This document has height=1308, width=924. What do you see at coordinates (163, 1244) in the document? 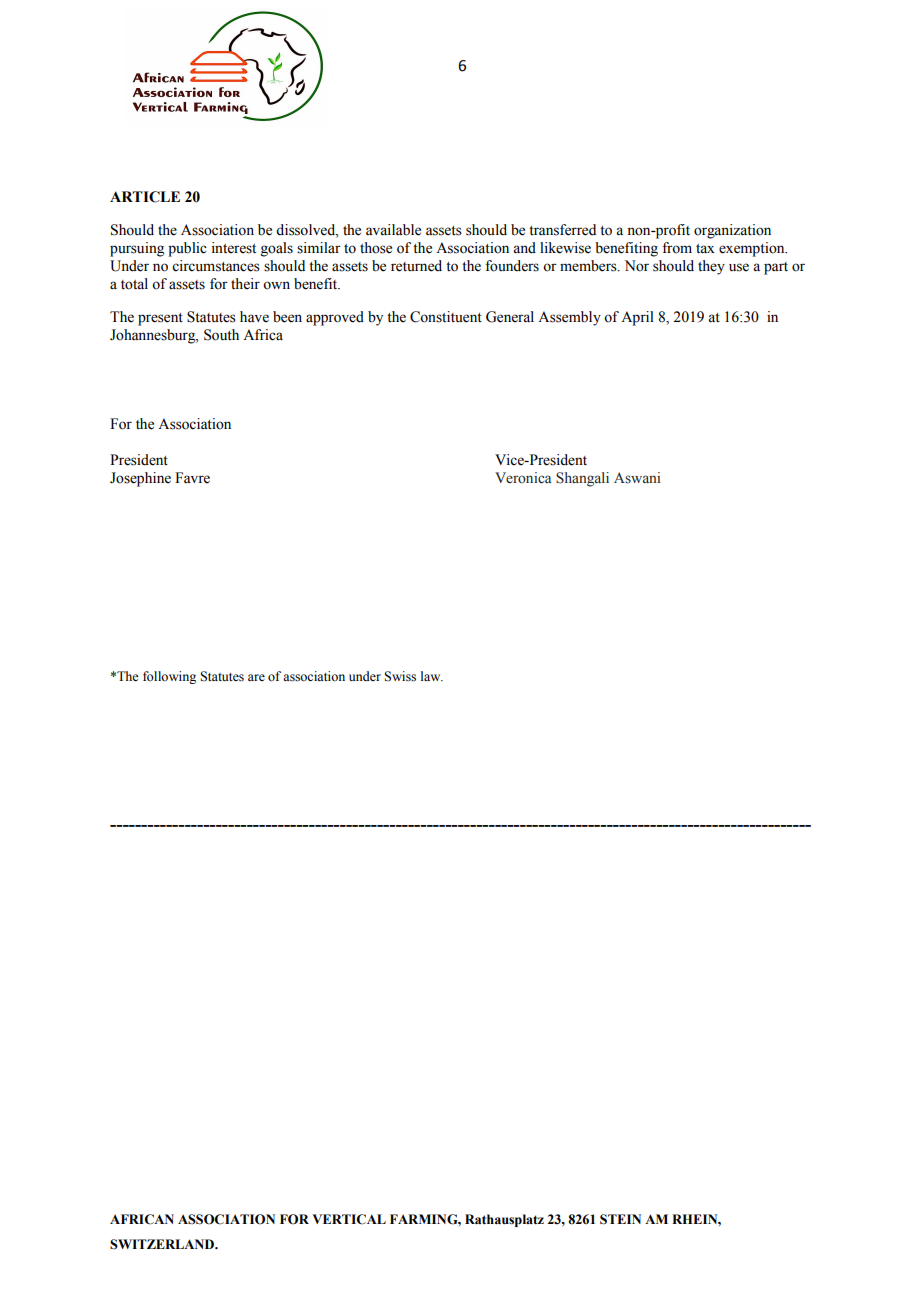
I see `SWITZERLAND` at bounding box center [163, 1244].
